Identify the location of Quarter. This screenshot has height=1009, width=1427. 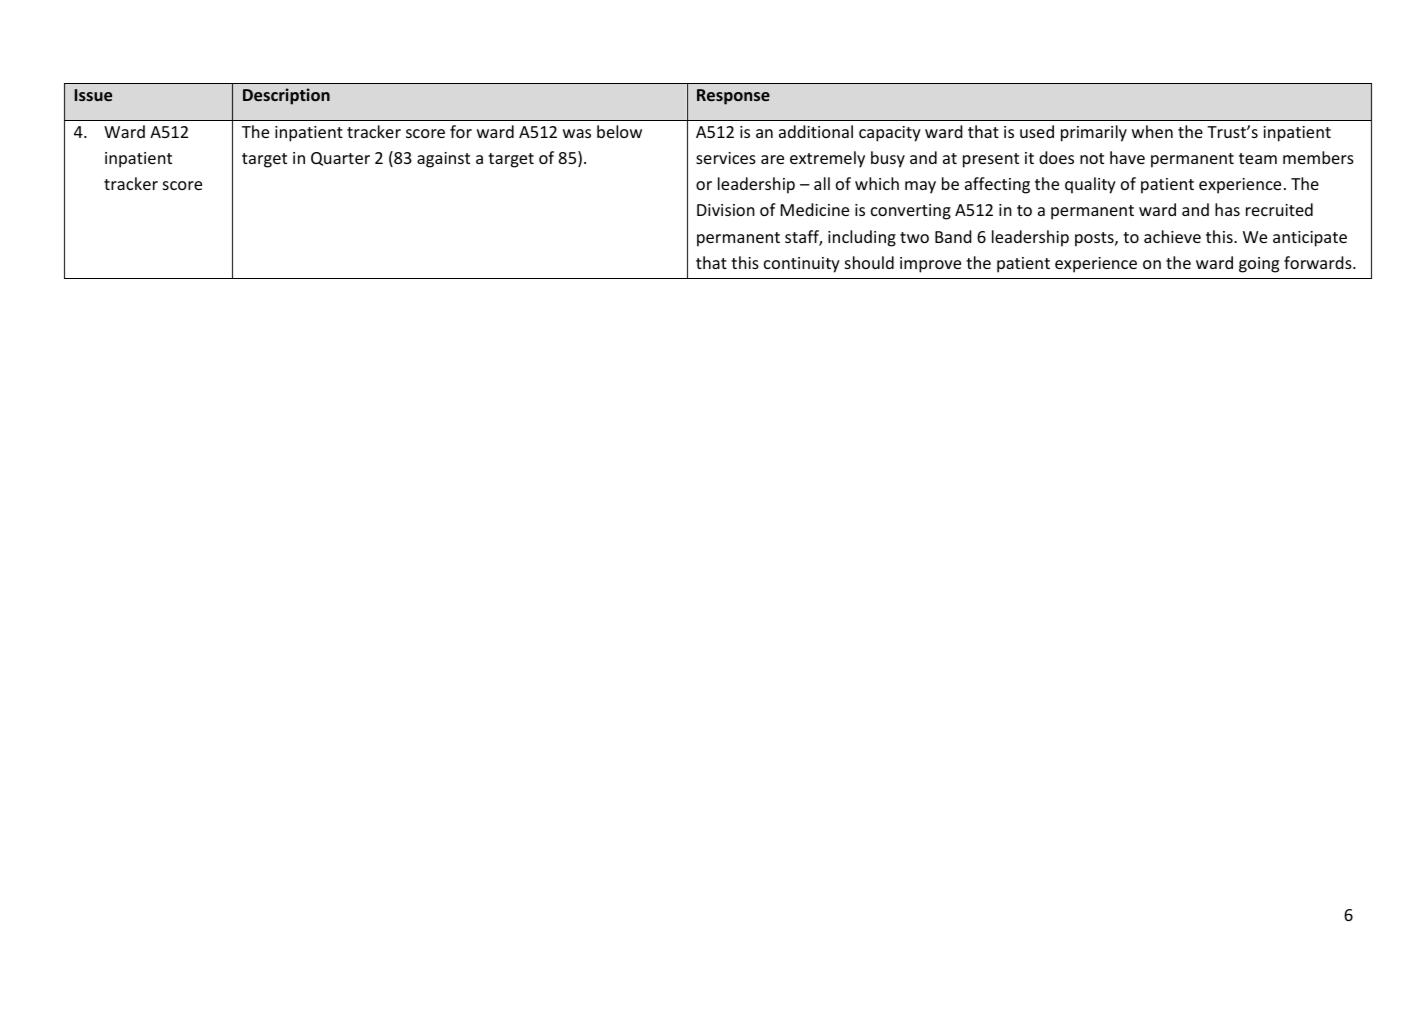
(340, 159).
